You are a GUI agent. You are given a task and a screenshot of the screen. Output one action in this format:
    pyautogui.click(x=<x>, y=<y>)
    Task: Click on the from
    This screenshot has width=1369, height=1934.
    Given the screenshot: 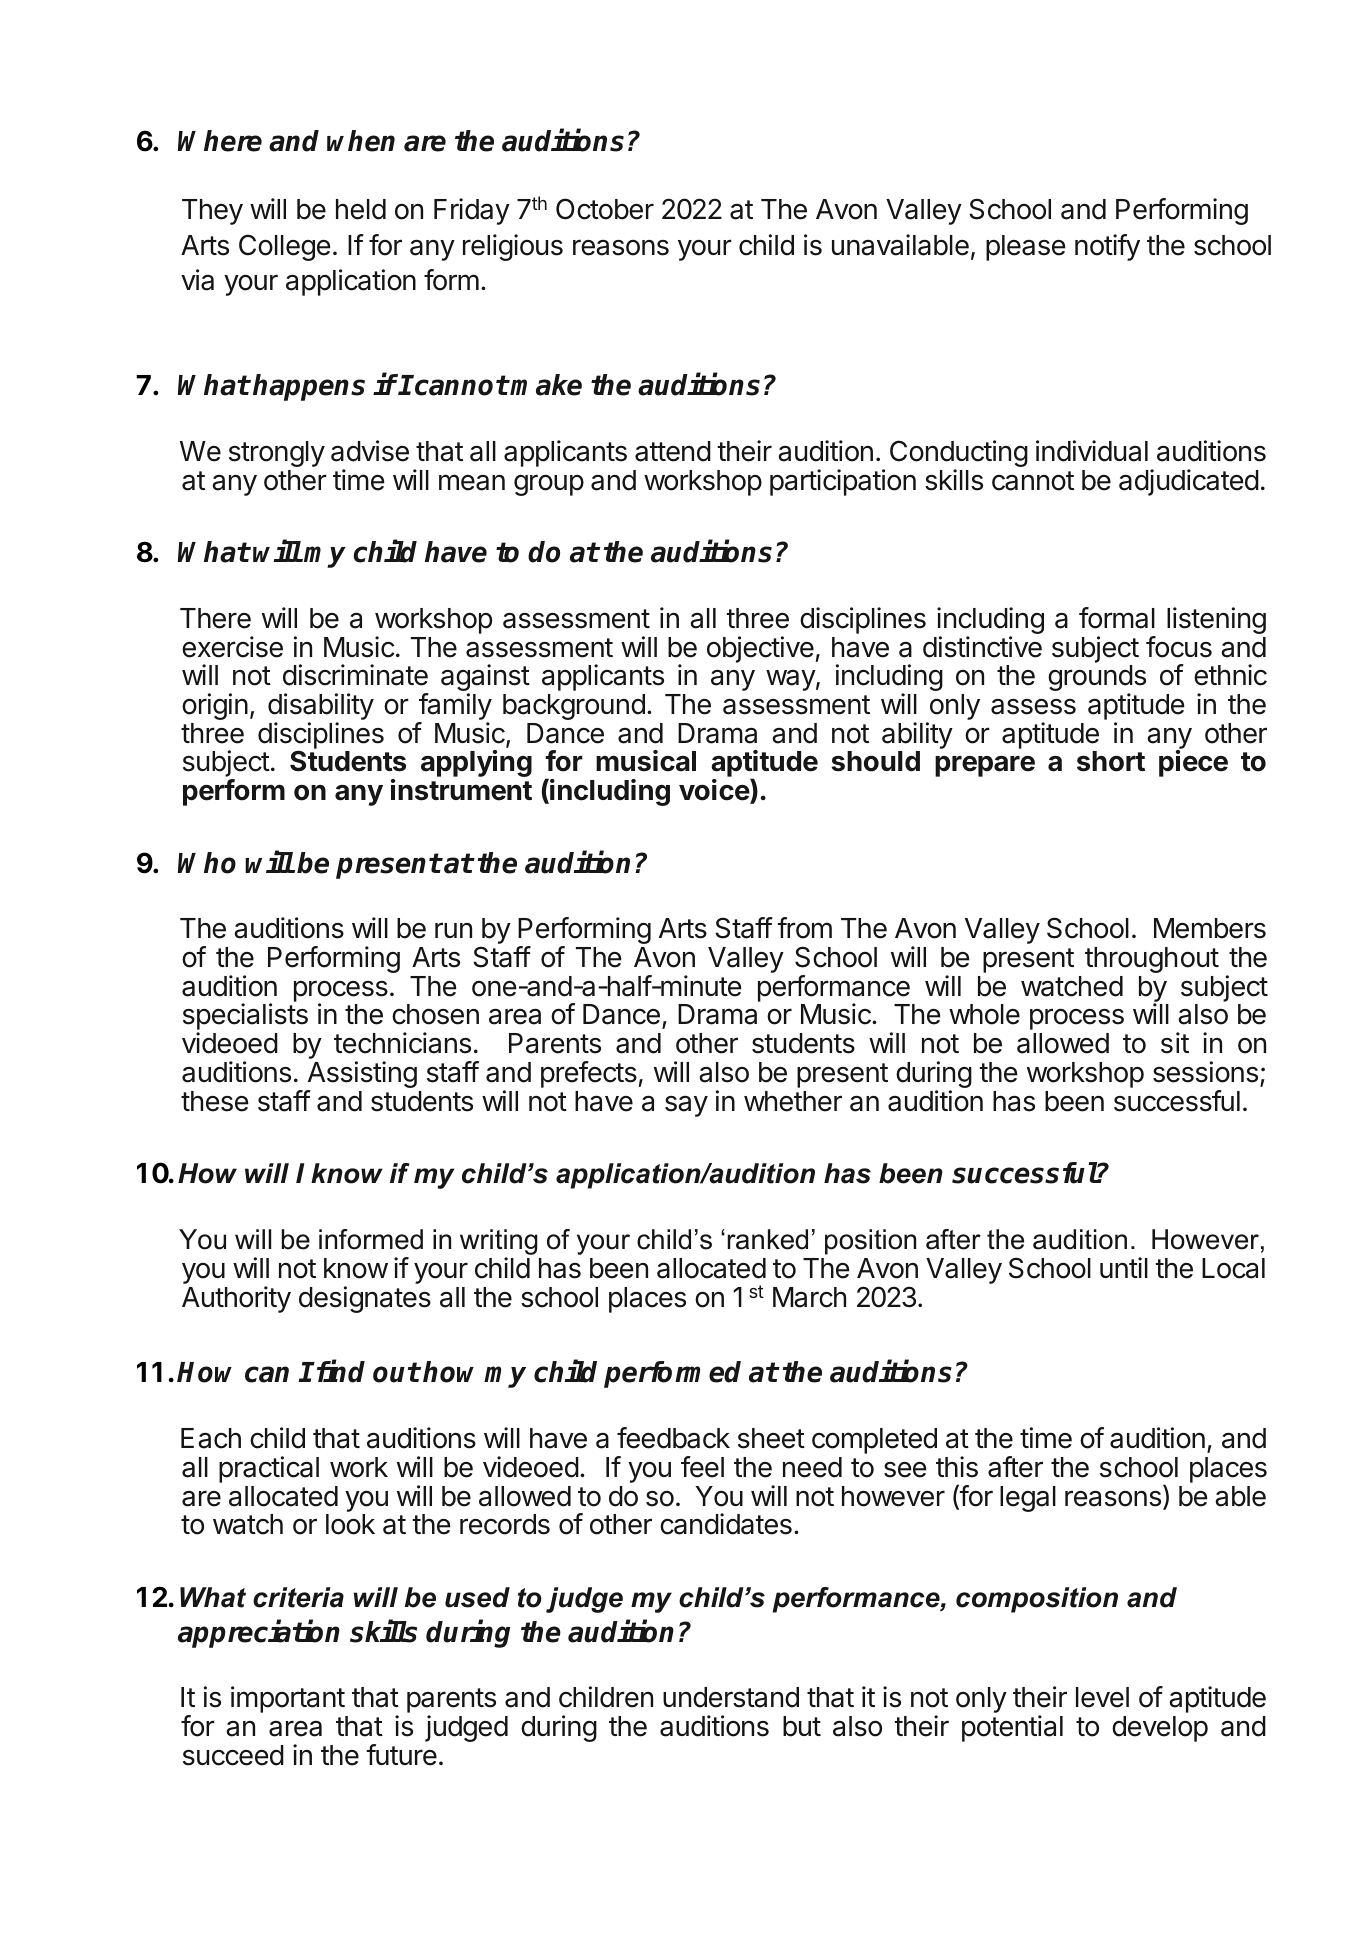 What is the action you would take?
    pyautogui.click(x=804, y=928)
